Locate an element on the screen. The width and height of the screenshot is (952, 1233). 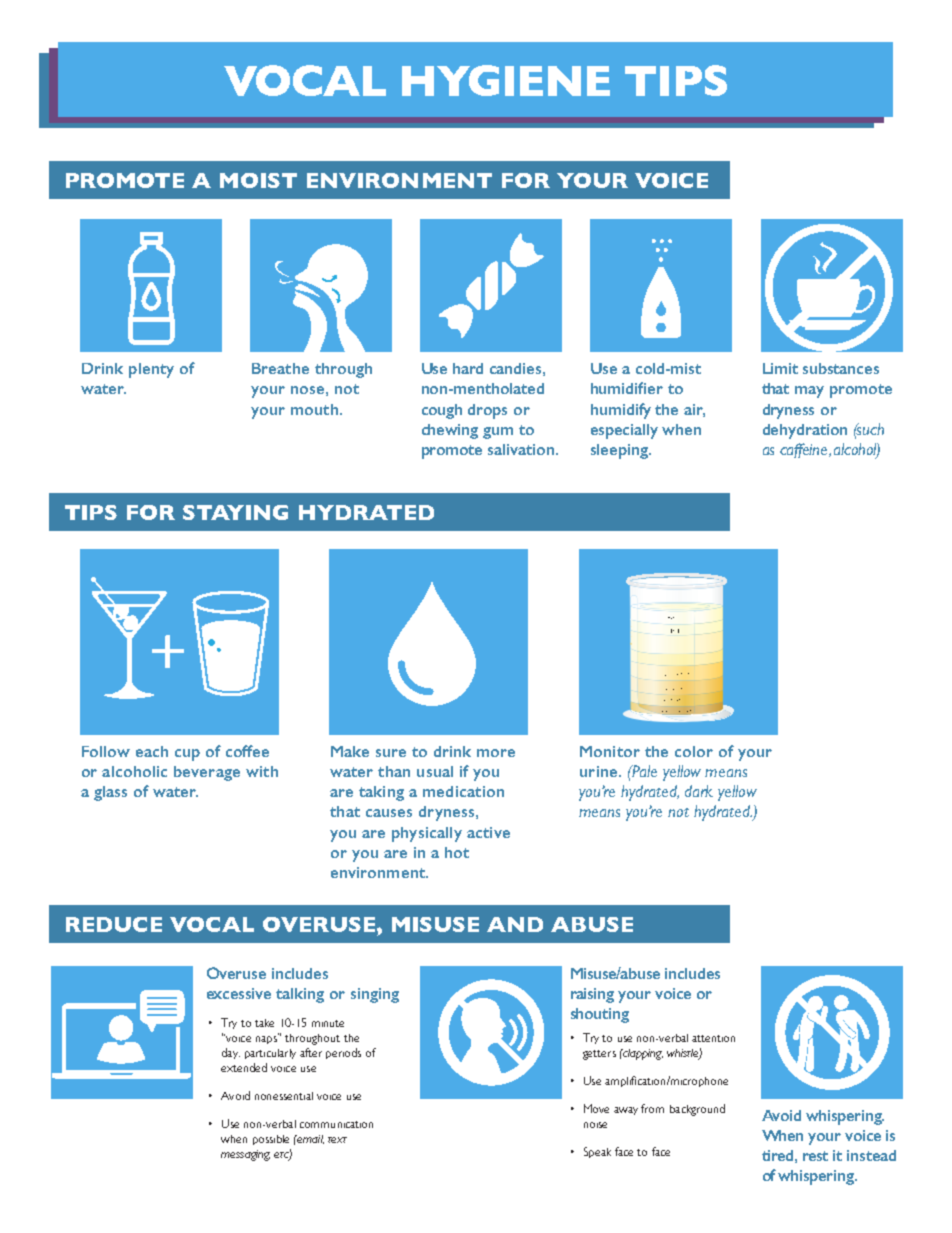
color is located at coordinates (694, 751).
